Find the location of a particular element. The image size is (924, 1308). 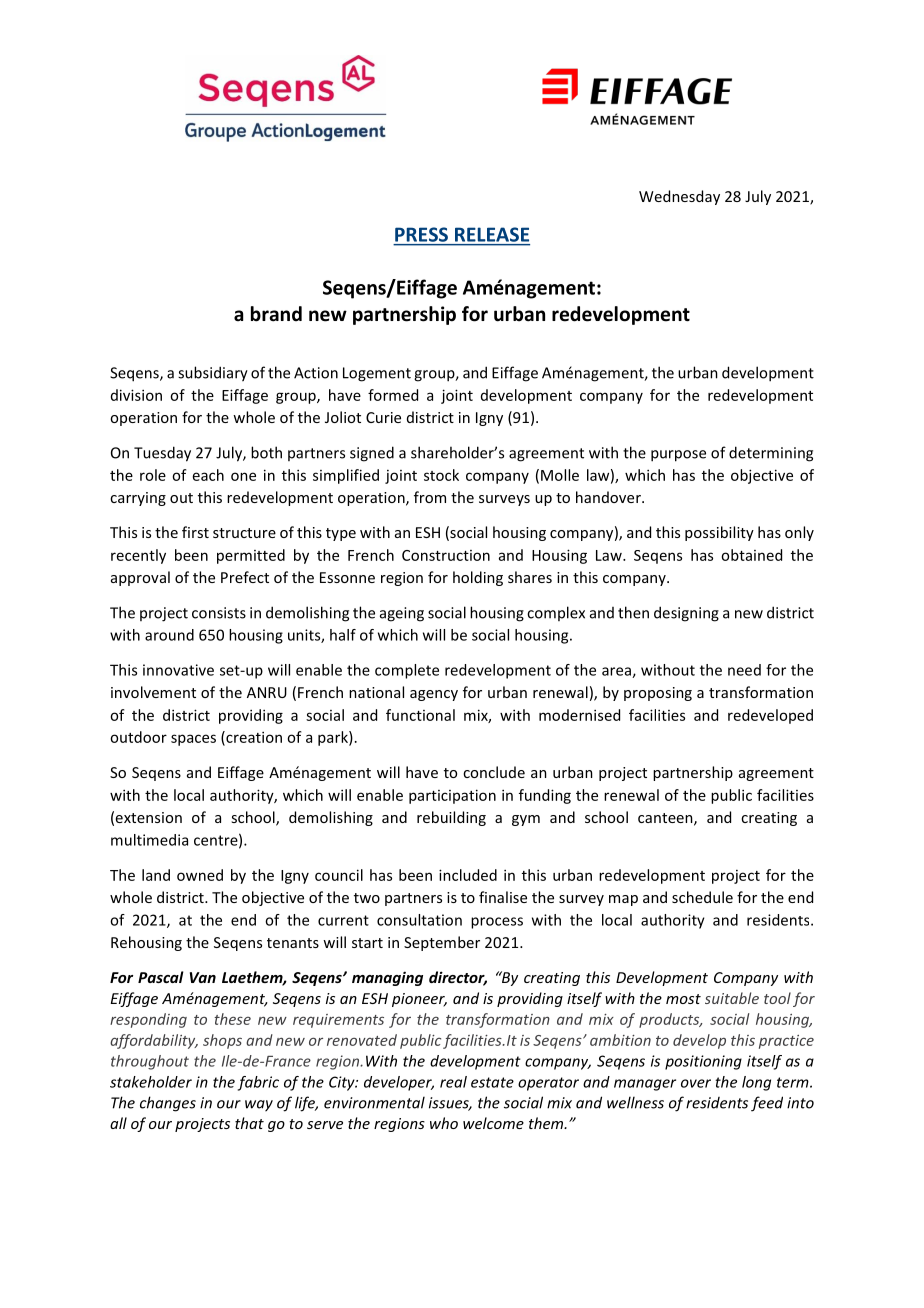

complete is located at coordinates (407, 671).
